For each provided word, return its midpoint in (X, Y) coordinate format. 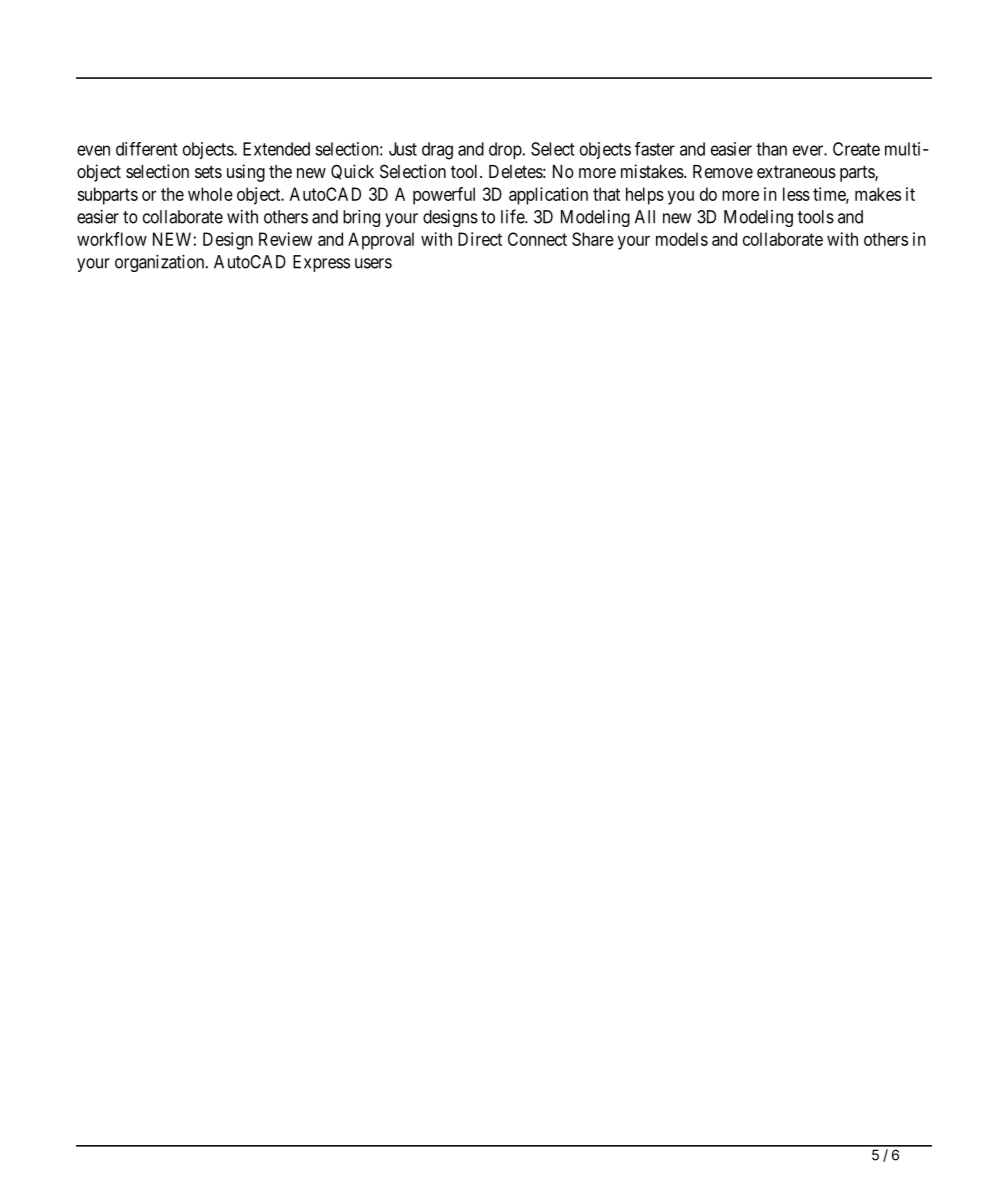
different (147, 149)
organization (161, 263)
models (682, 239)
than (771, 149)
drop (505, 150)
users (373, 263)
